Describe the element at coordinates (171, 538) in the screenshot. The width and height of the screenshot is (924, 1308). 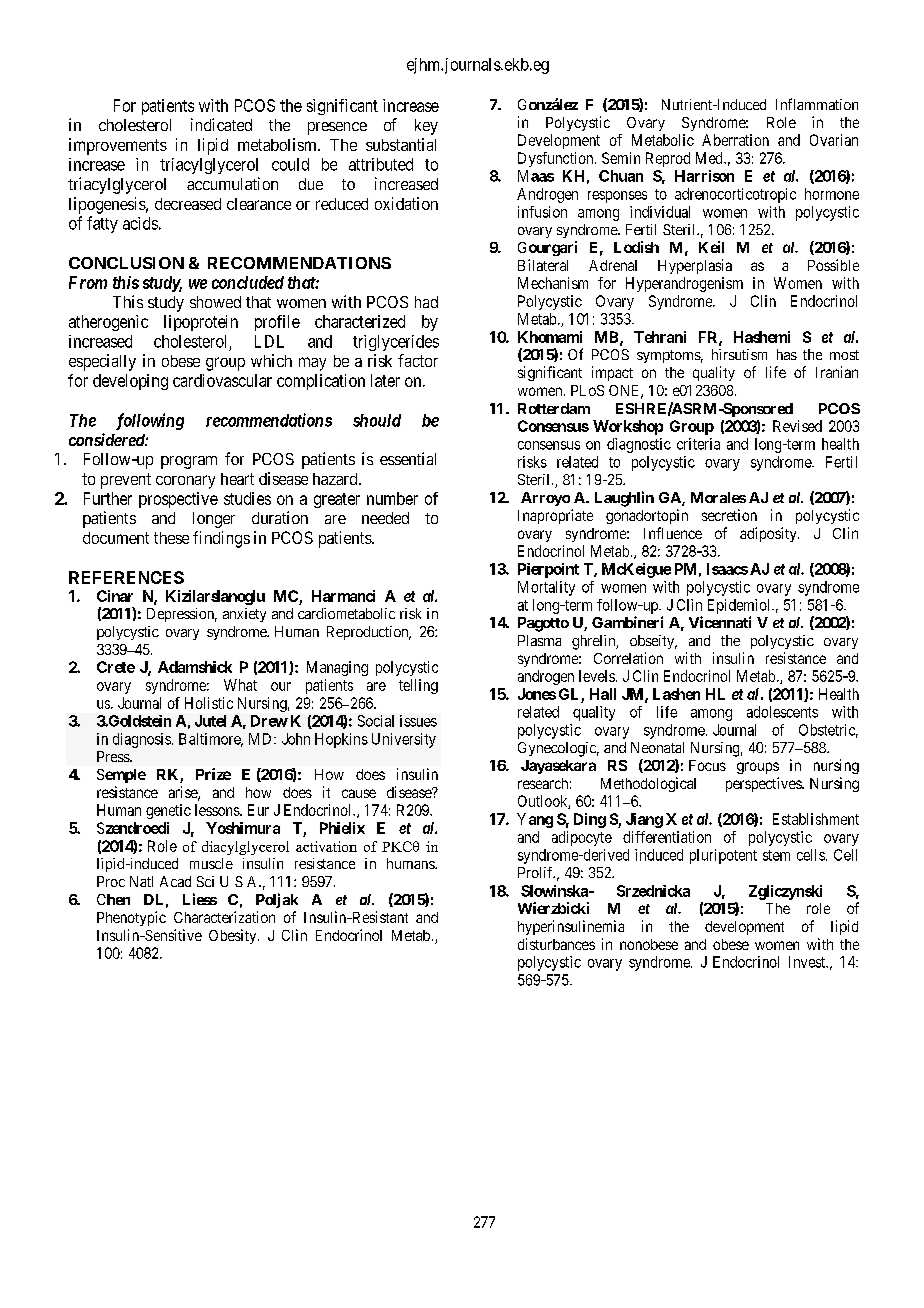
I see `these` at that location.
